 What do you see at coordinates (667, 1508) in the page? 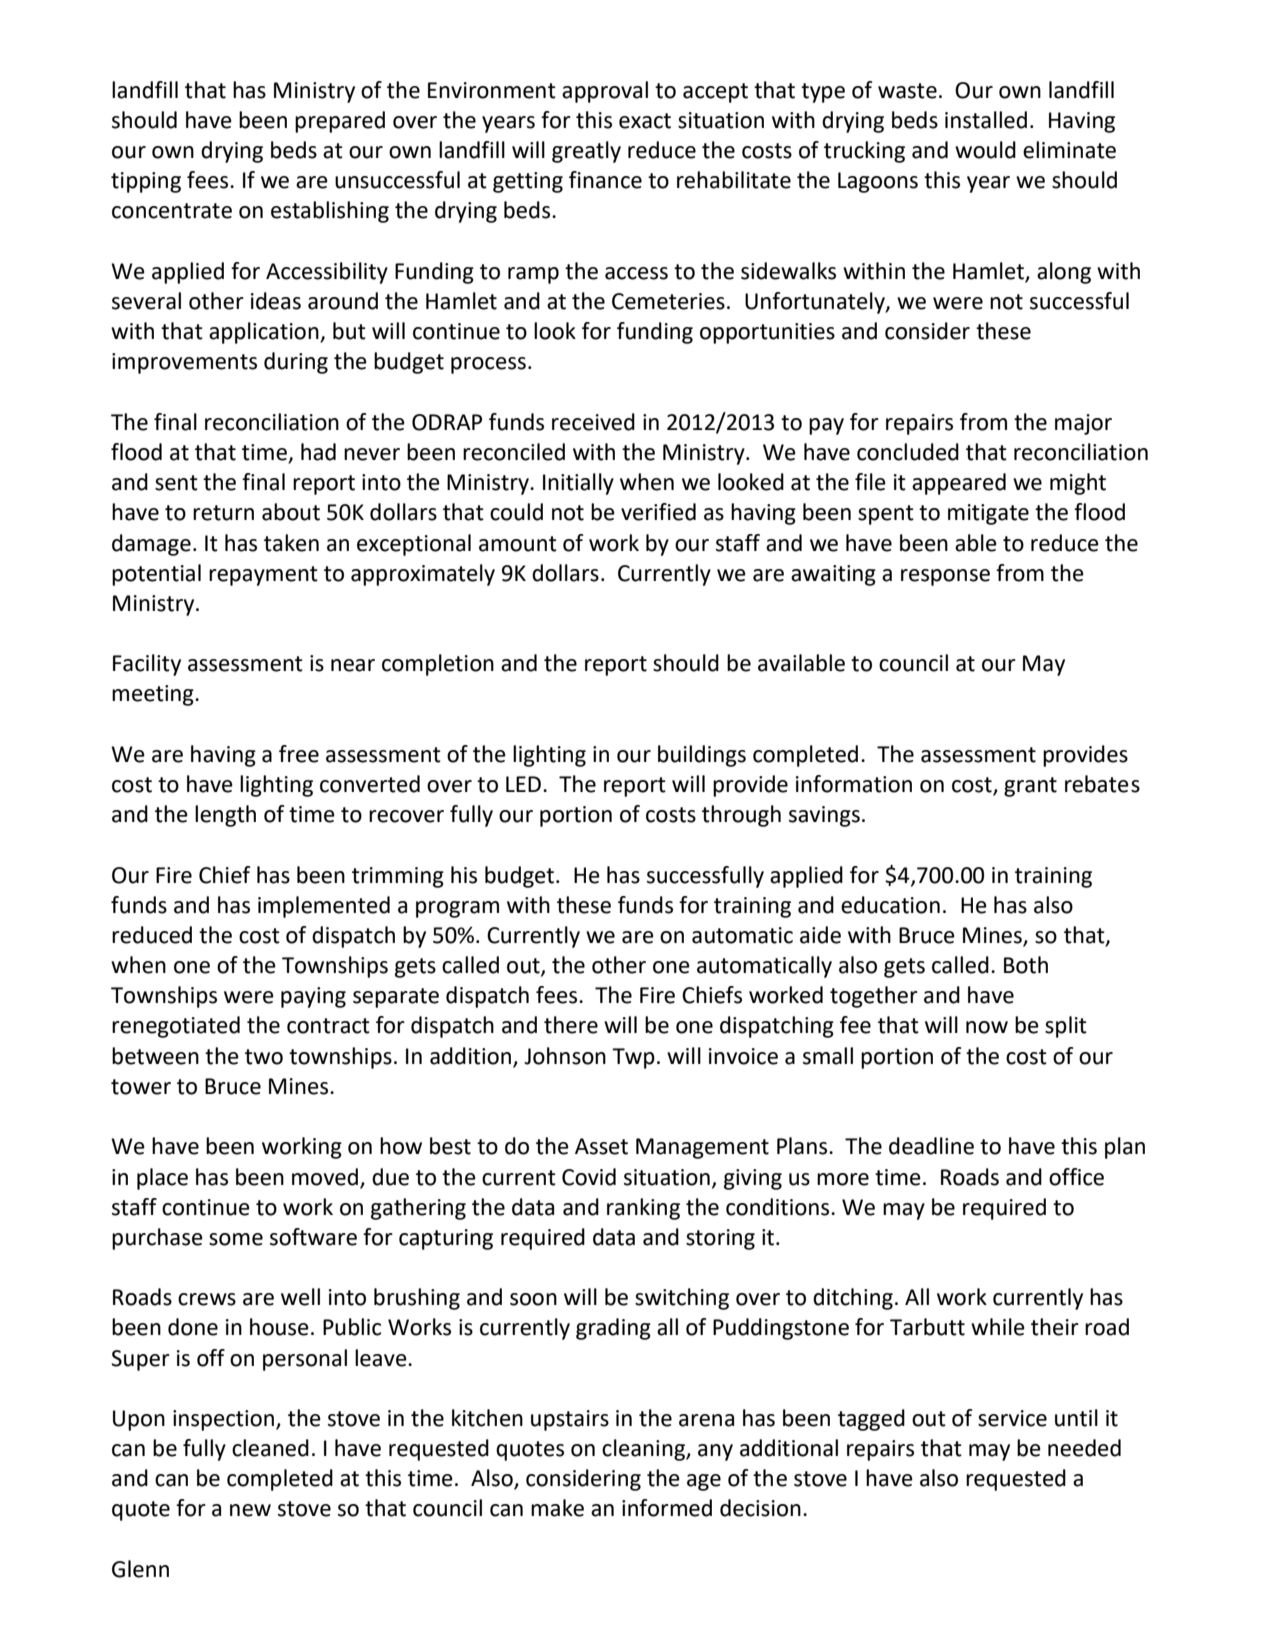
I see `informed` at bounding box center [667, 1508].
